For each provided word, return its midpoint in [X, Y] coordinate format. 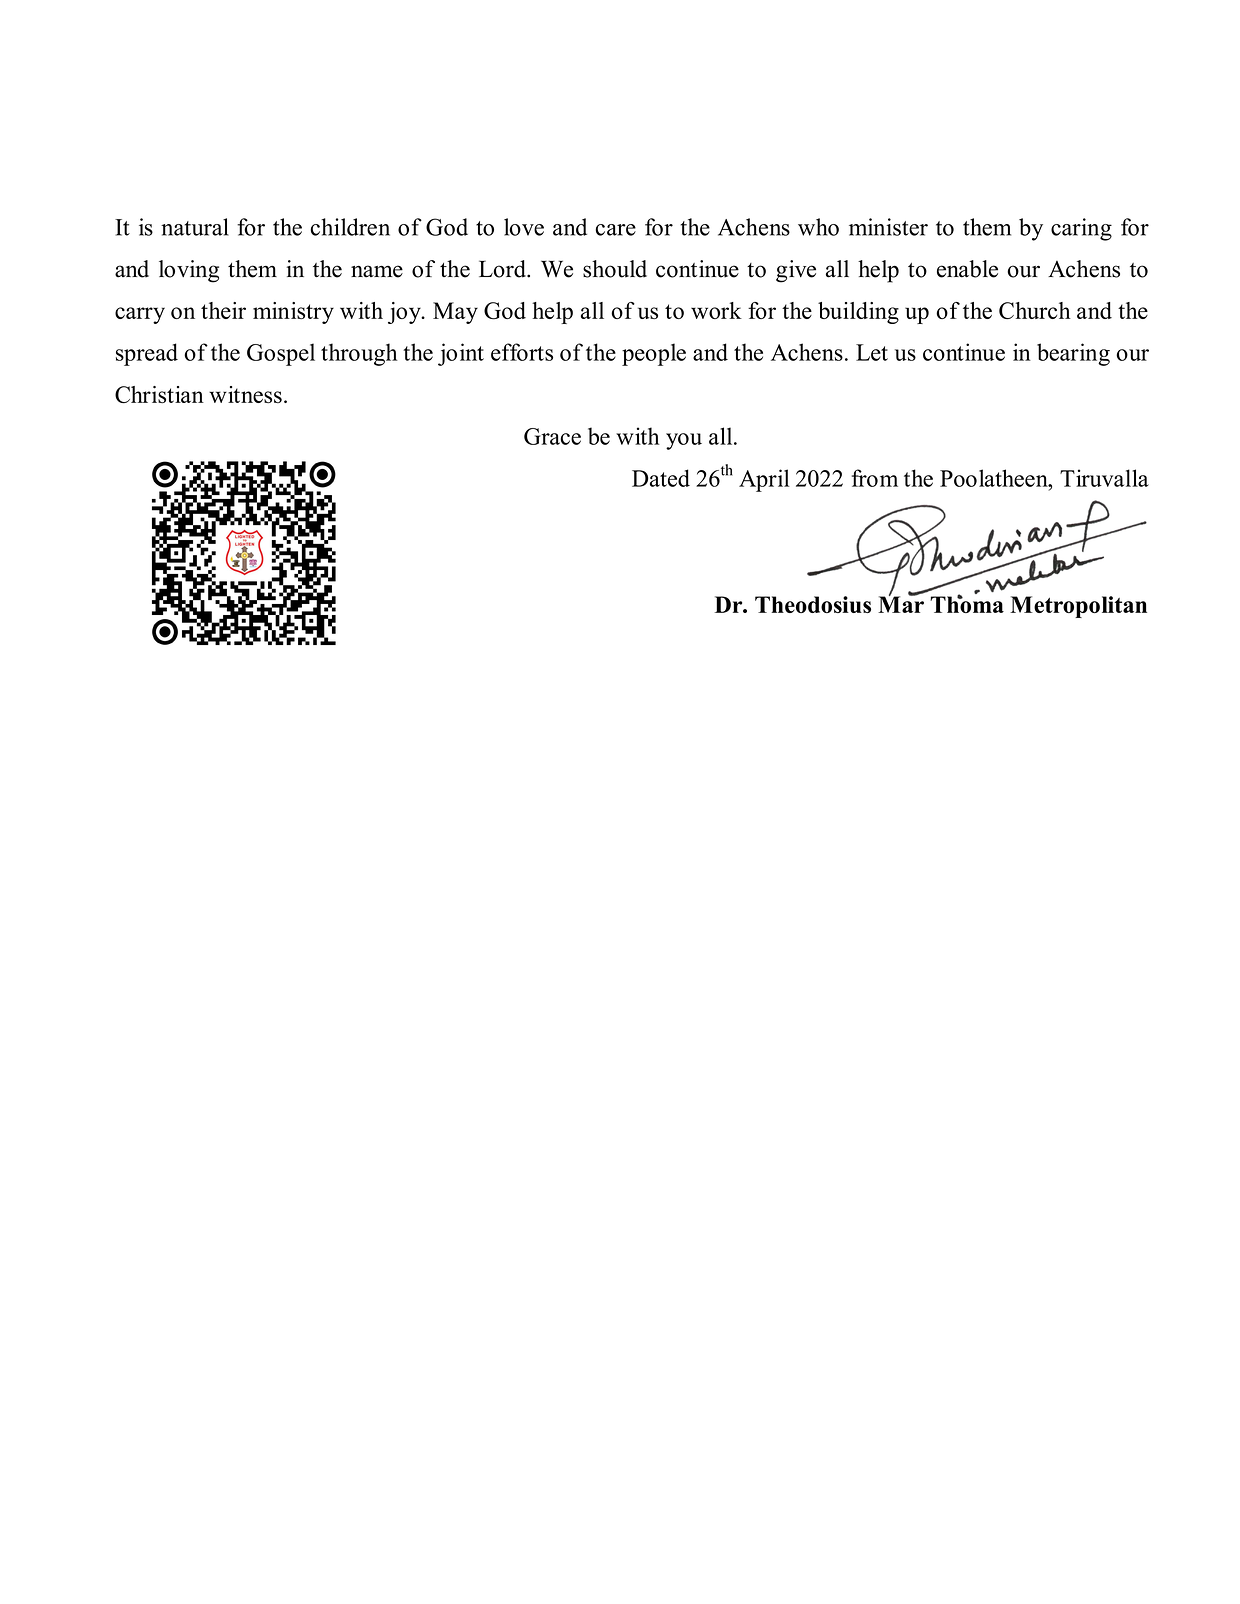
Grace [552, 436]
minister [888, 227]
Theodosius [813, 604]
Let [872, 352]
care [616, 230]
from [875, 478]
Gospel [281, 354]
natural [195, 227]
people [654, 354]
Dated [661, 478]
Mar [901, 603]
